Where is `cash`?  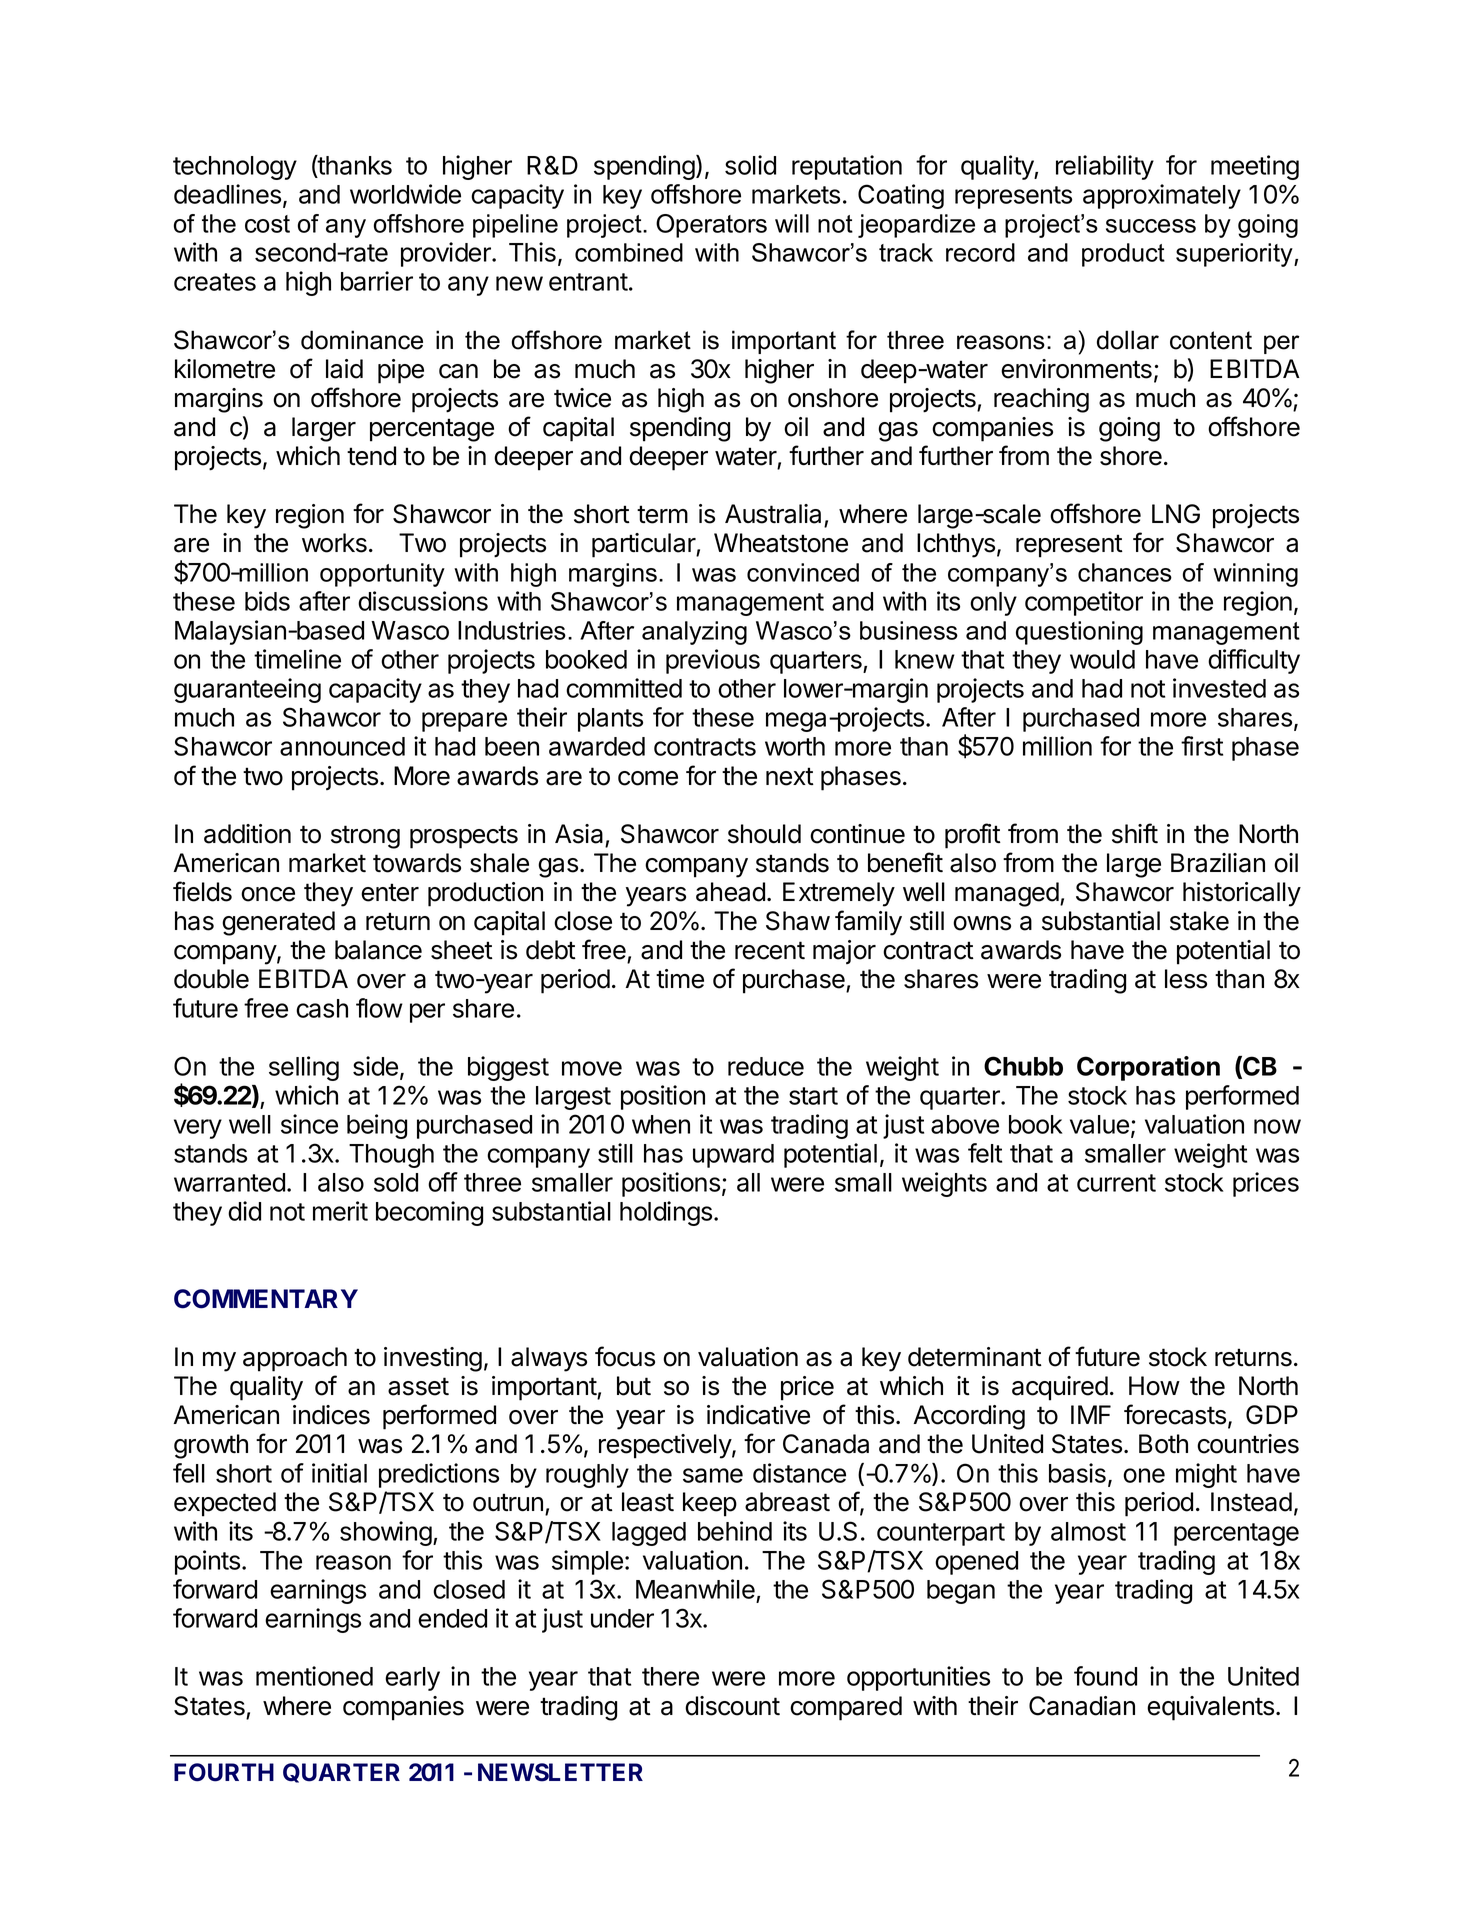 cash is located at coordinates (322, 1008).
